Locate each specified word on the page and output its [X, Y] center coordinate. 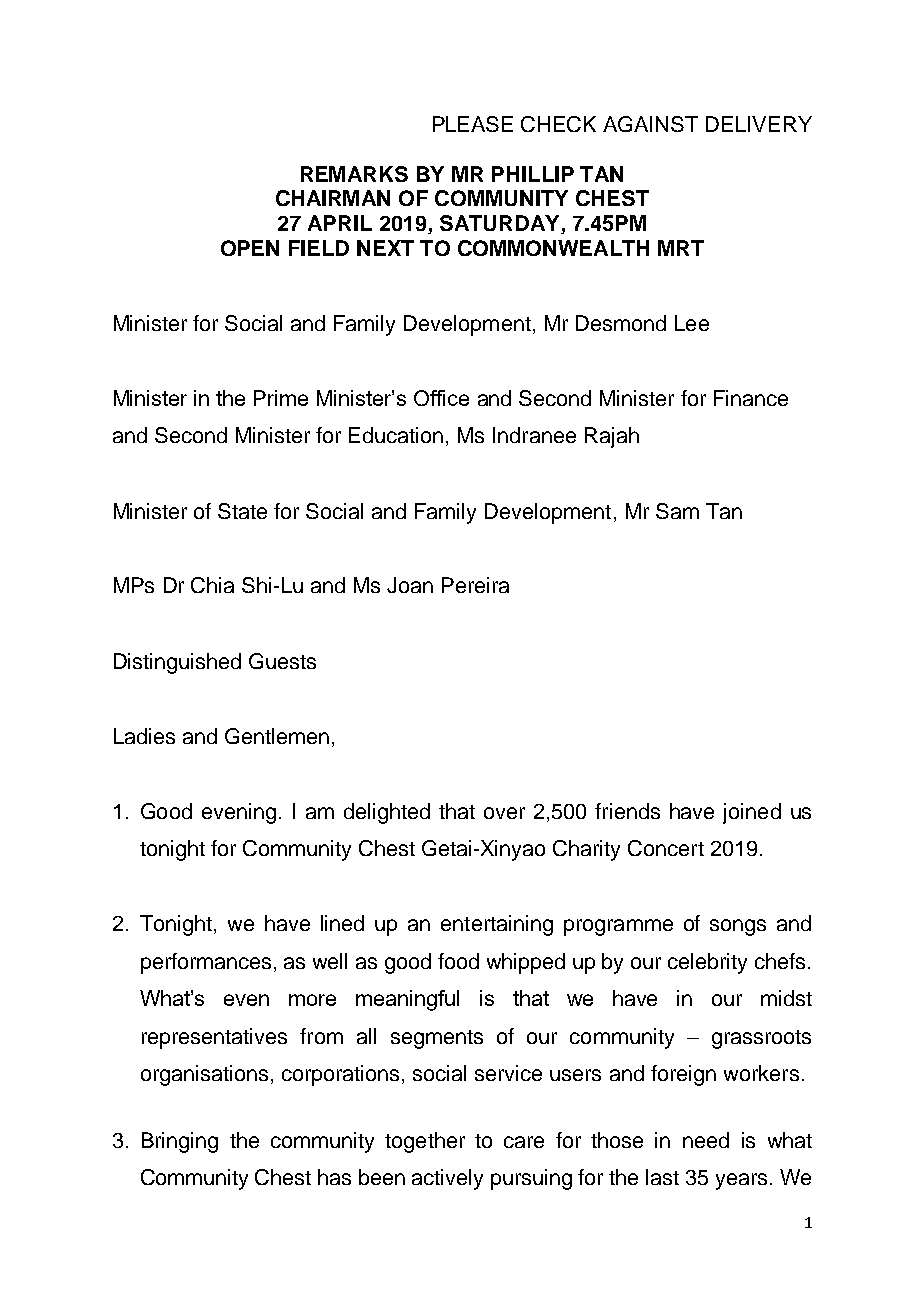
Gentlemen [277, 736]
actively [447, 1179]
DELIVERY [759, 124]
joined [752, 813]
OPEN [250, 248]
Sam [677, 511]
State [242, 511]
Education [396, 435]
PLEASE [473, 124]
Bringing [180, 1142]
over [504, 813]
